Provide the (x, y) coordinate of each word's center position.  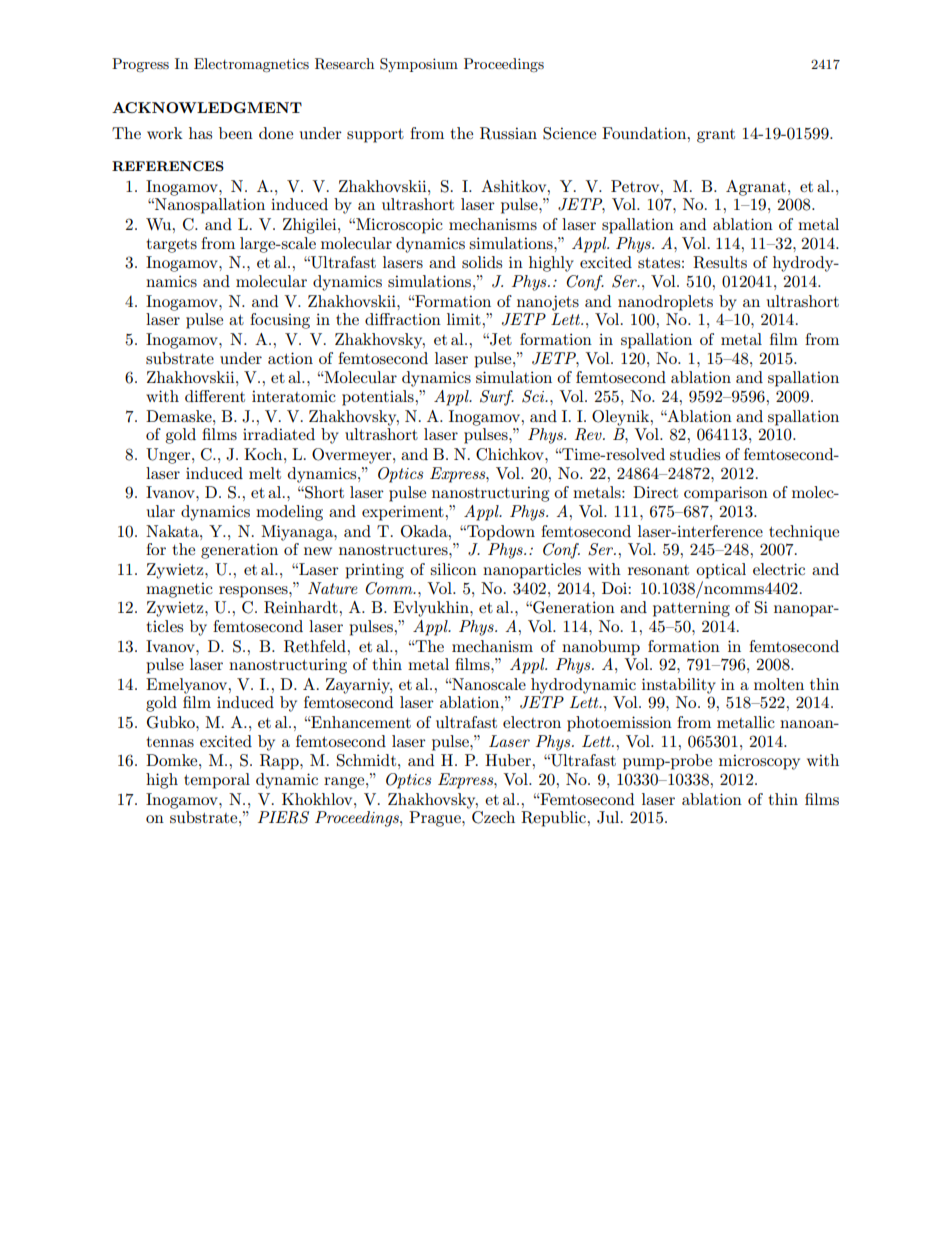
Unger (169, 456)
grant (716, 136)
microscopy (759, 762)
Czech (493, 817)
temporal (217, 781)
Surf (497, 398)
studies (695, 454)
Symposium (419, 65)
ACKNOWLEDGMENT (207, 107)
